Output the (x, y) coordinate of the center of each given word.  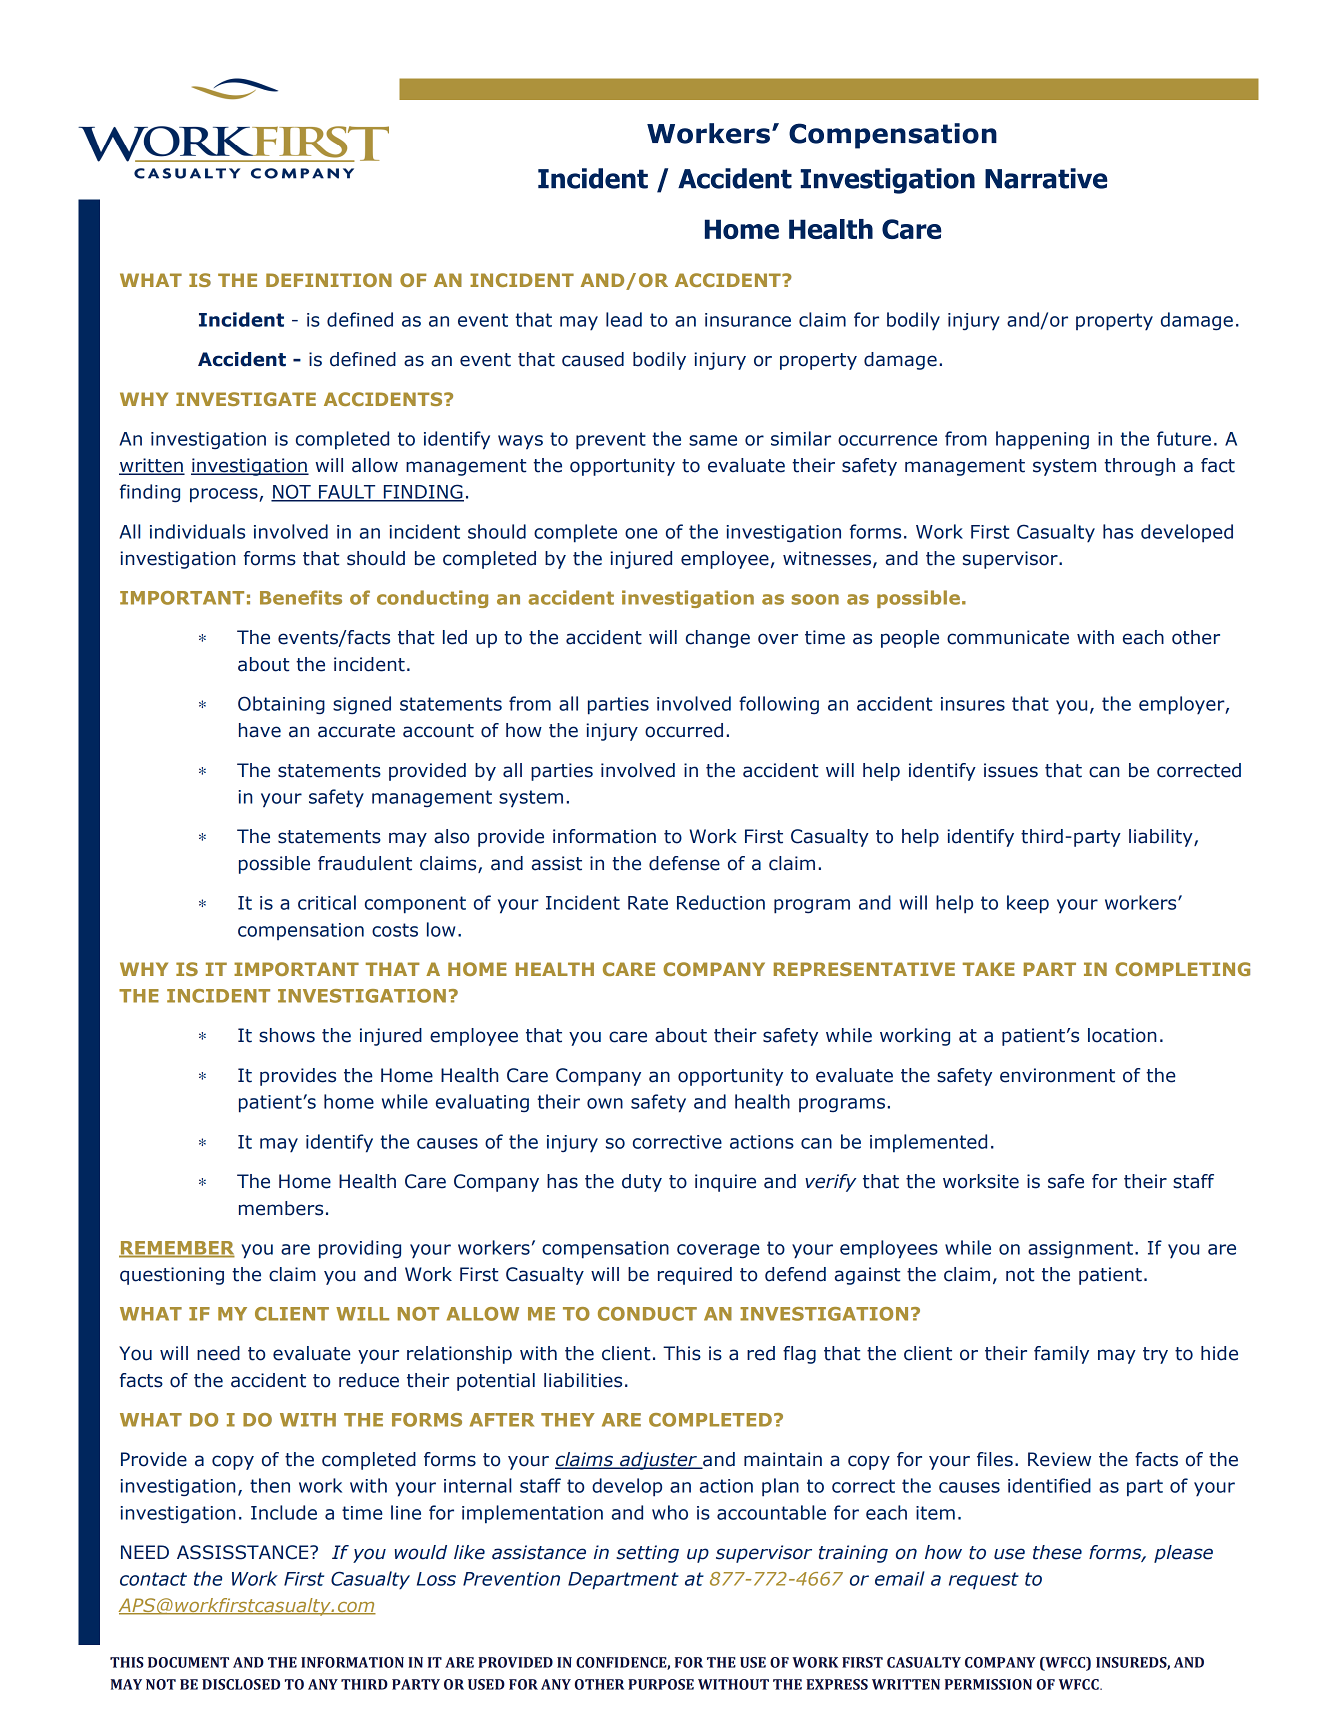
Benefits (301, 597)
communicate (1008, 637)
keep (1028, 904)
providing (360, 1249)
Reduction (721, 902)
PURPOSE (661, 1684)
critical (327, 902)
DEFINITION (329, 280)
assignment (1080, 1250)
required (695, 1276)
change (718, 639)
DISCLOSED (241, 1684)
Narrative (1046, 178)
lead (624, 319)
